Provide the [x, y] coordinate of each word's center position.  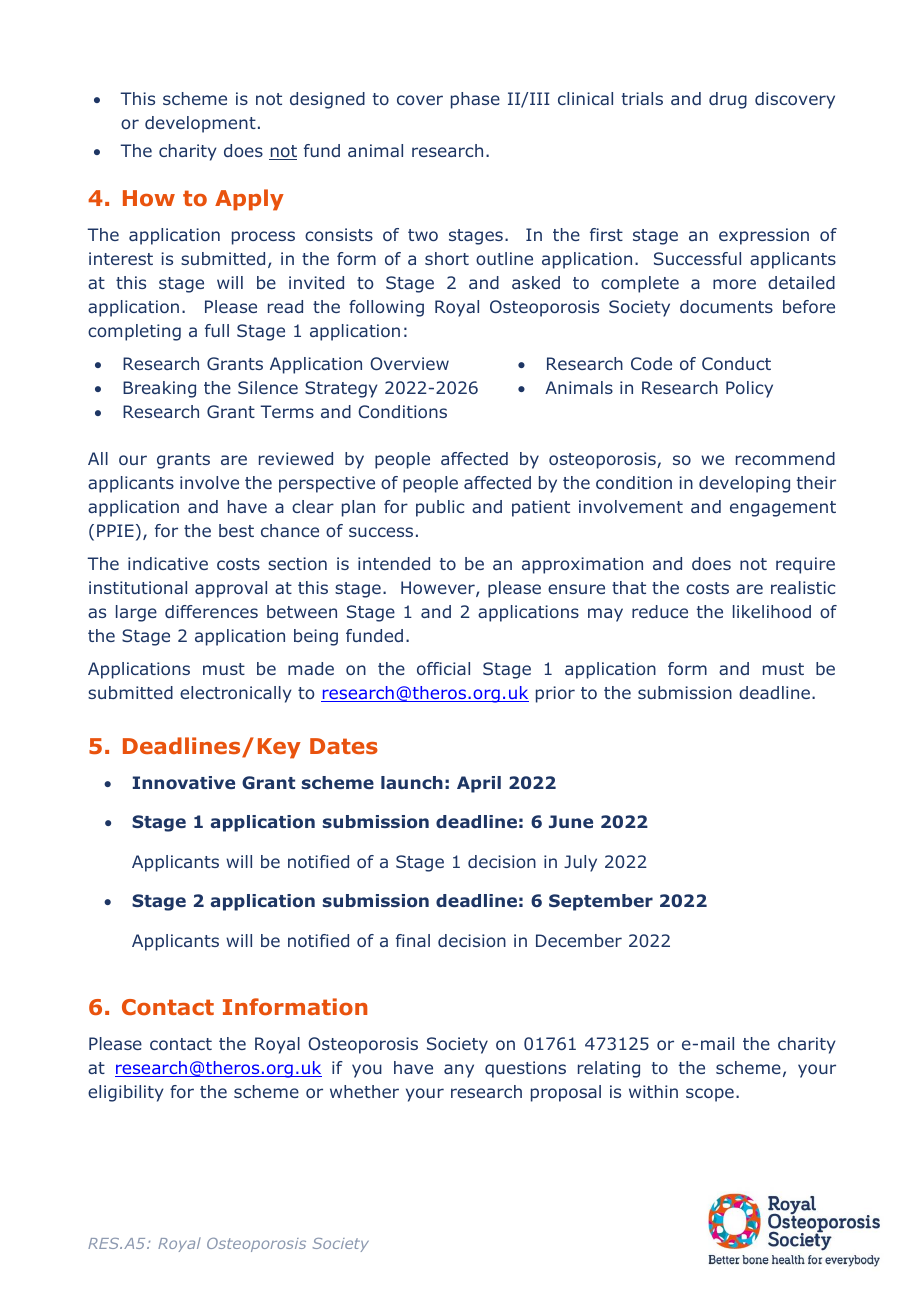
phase [475, 100]
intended [394, 563]
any [459, 1071]
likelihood [772, 611]
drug [728, 100]
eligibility [126, 1093]
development [200, 124]
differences [211, 611]
